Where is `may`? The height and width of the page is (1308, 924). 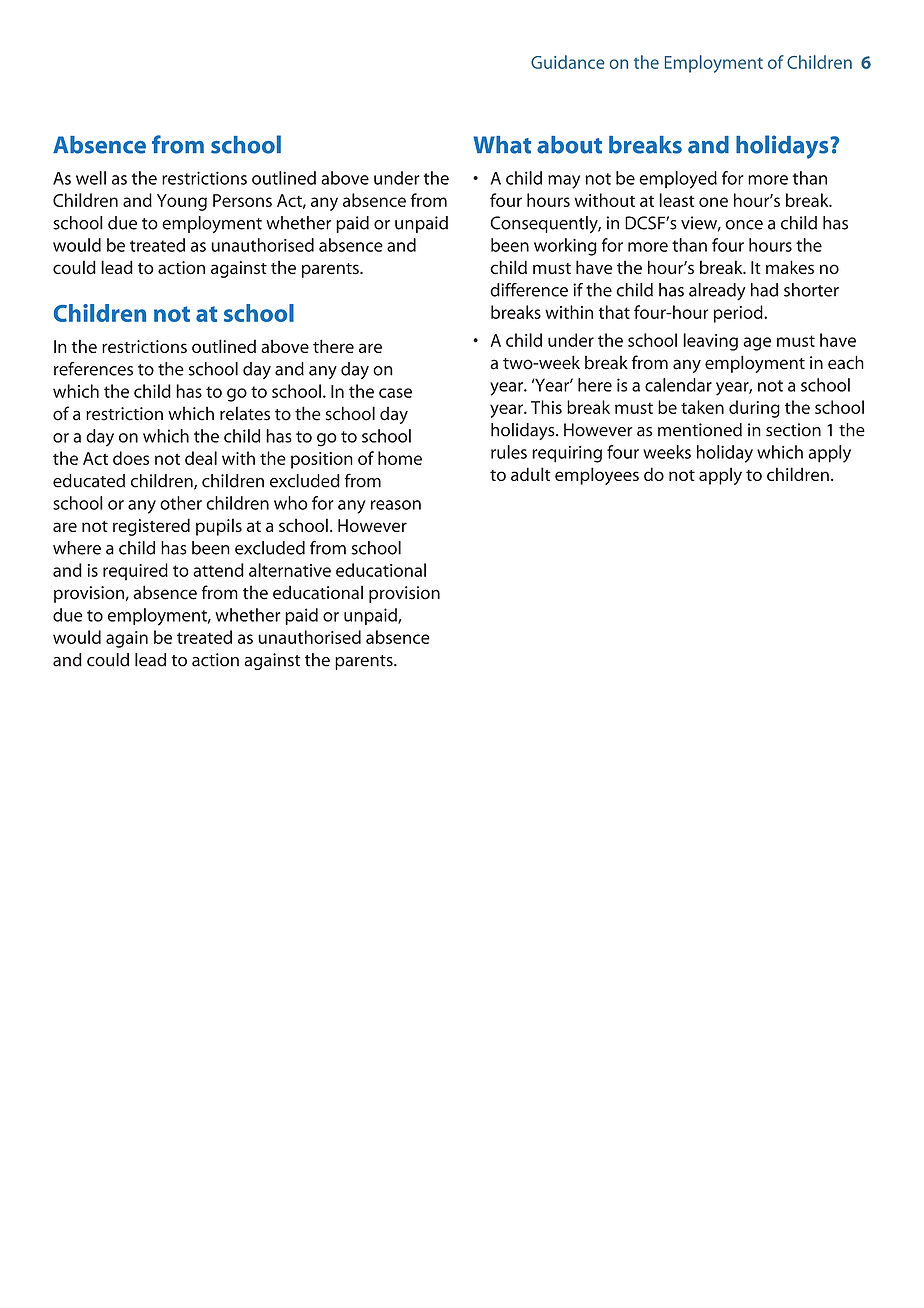 may is located at coordinates (564, 182).
